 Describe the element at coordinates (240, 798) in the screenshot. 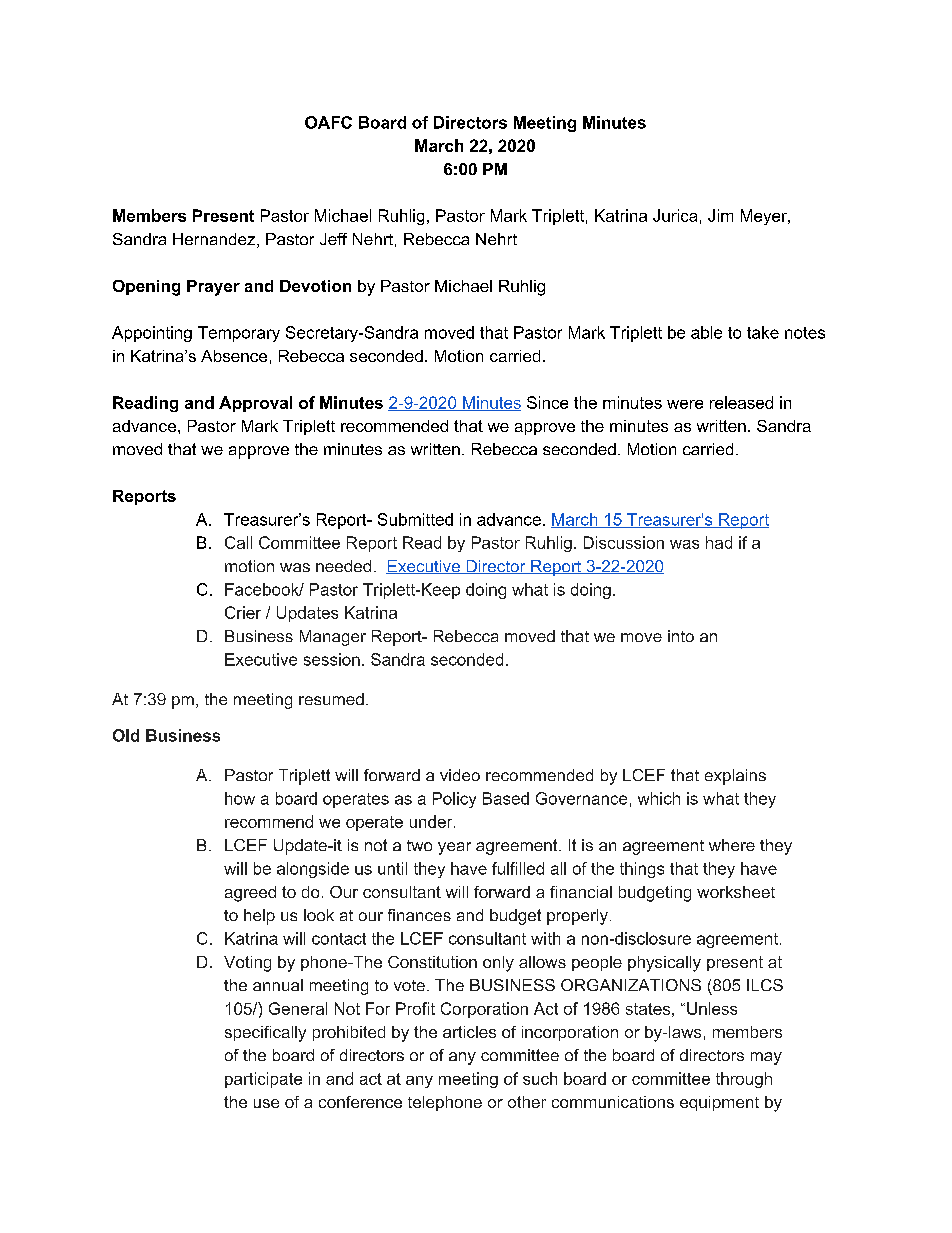

I see `how` at that location.
